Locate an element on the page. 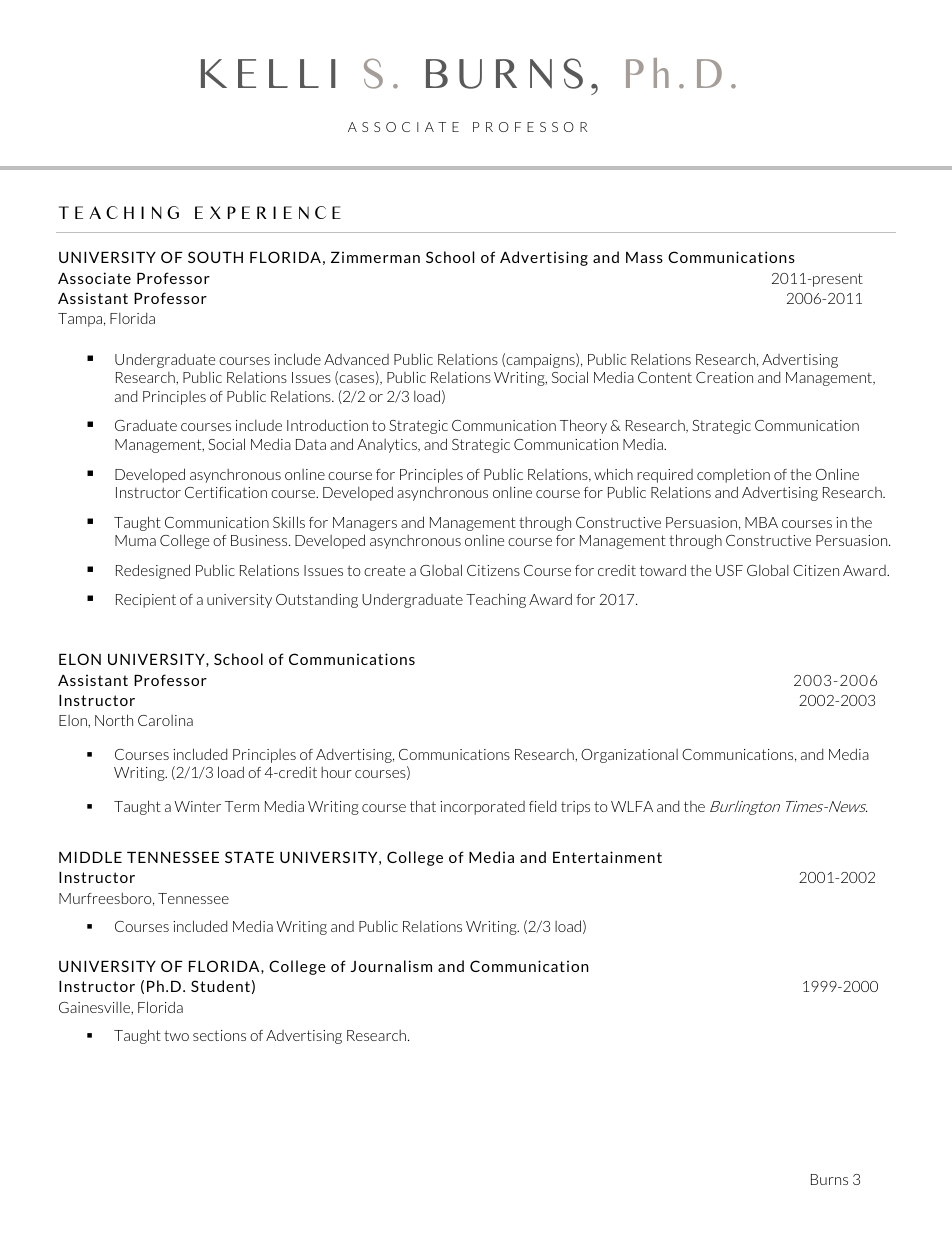 The image size is (952, 1233). Advanced is located at coordinates (356, 359).
